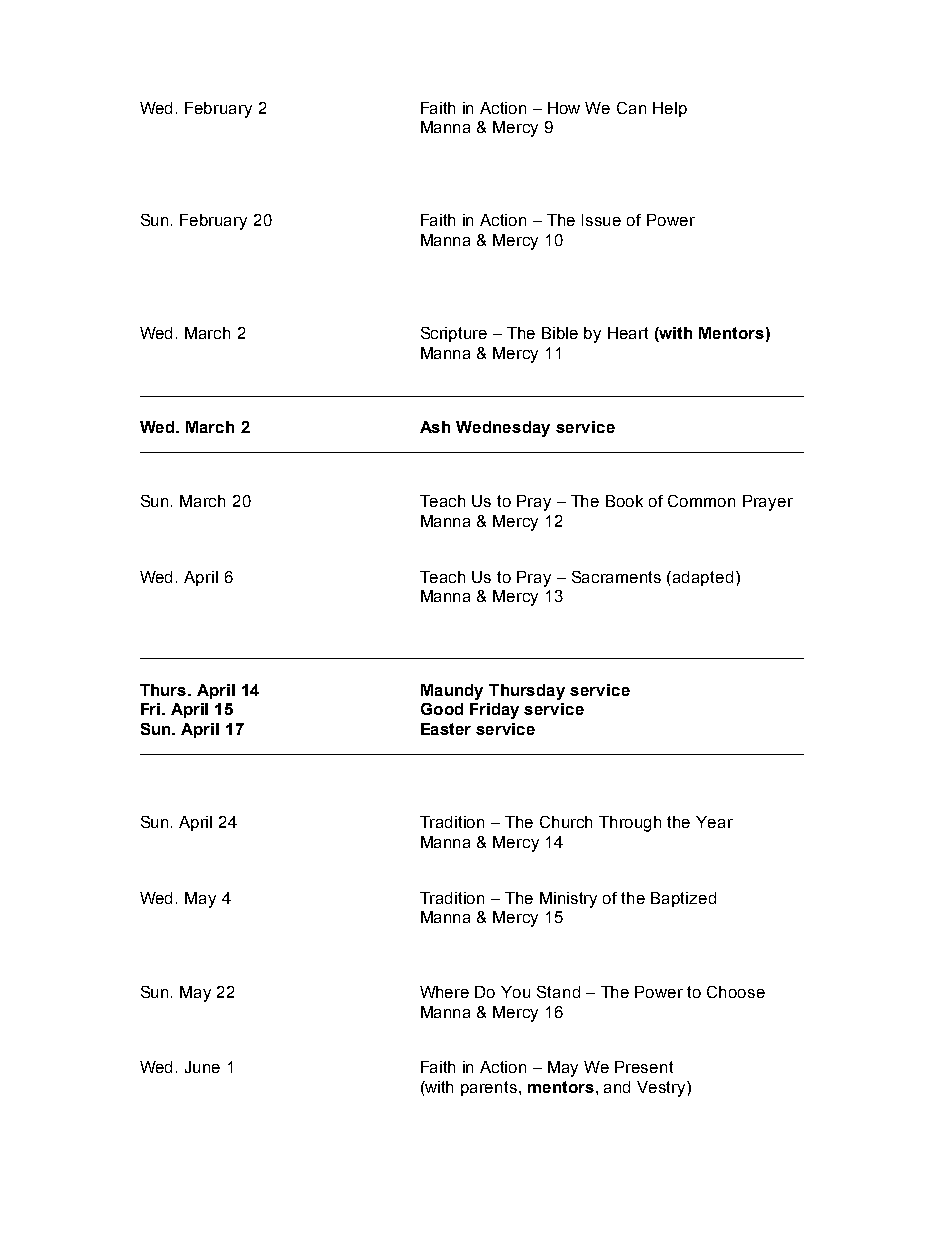 The image size is (952, 1233). I want to click on Maundy, so click(452, 692).
